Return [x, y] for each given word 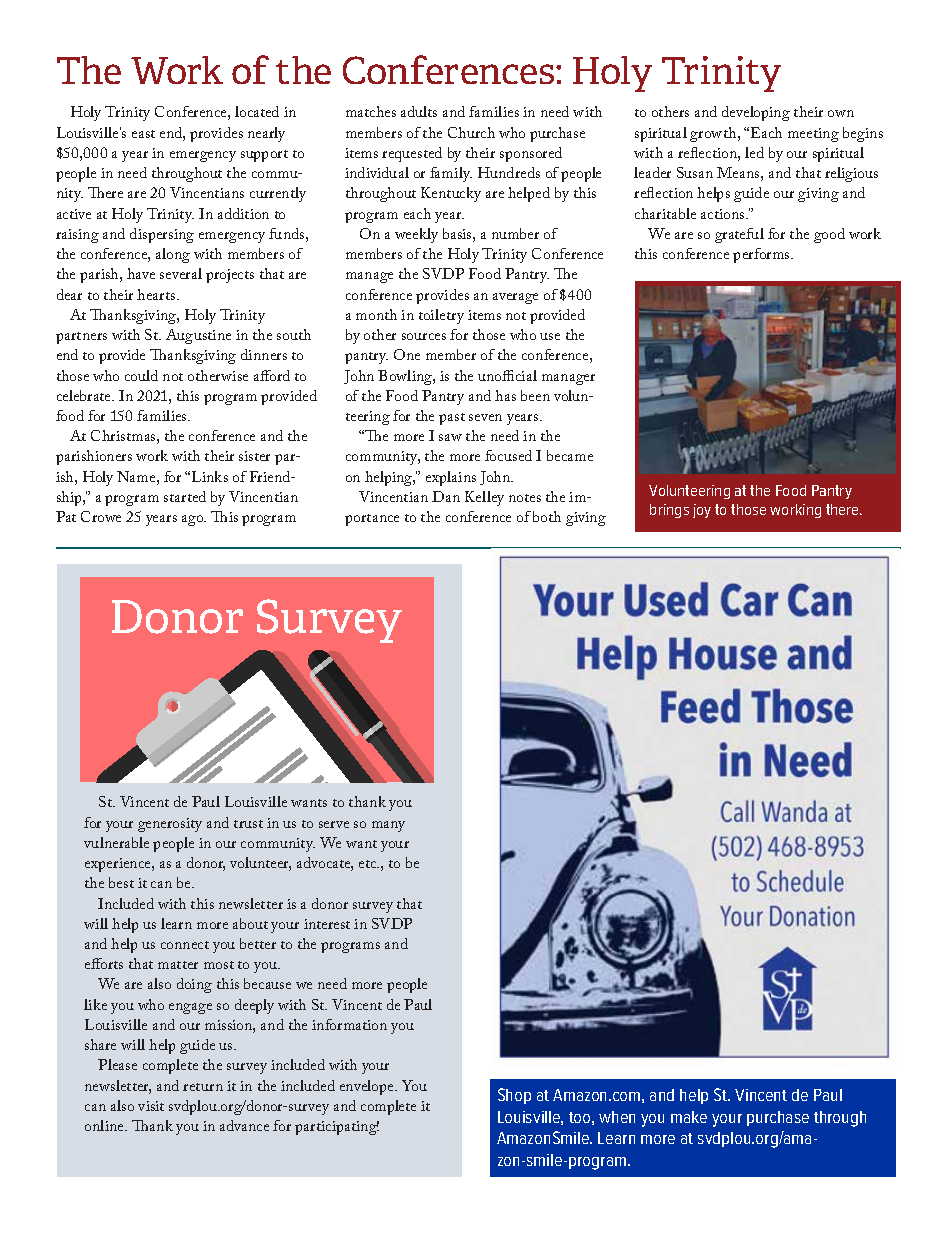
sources [424, 336]
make [689, 1117]
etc [369, 864]
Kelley [484, 498]
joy [702, 511]
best [121, 882]
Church [471, 132]
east [143, 134]
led [754, 152]
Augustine [198, 336]
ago [194, 520]
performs [762, 255]
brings [669, 511]
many [388, 826]
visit [151, 1106]
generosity [170, 825]
